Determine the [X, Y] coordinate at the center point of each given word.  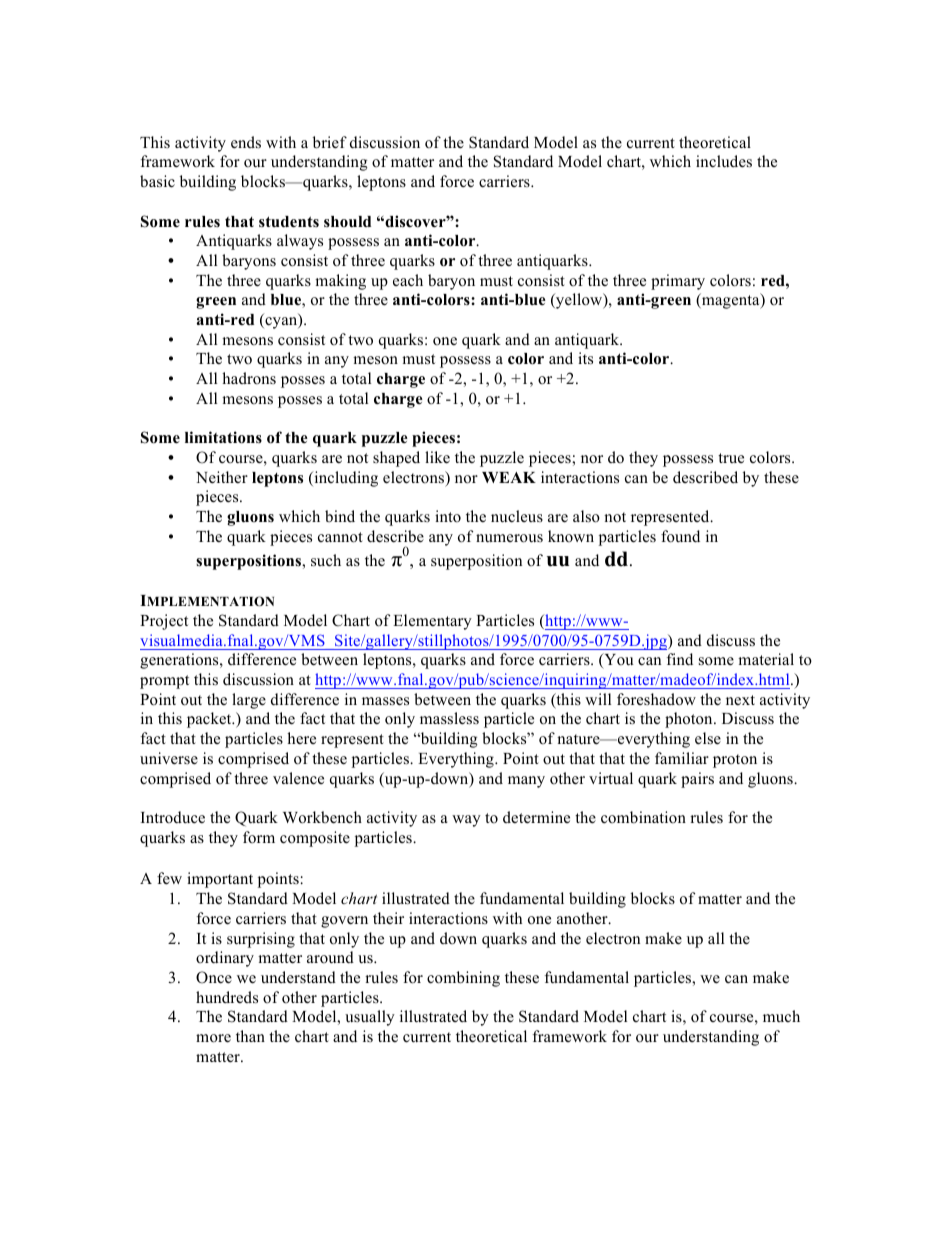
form [259, 837]
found [680, 536]
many [526, 782]
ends [246, 142]
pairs [697, 780]
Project [164, 622]
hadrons [249, 378]
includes [724, 161]
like [437, 457]
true [731, 458]
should [347, 222]
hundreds [227, 997]
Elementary [432, 622]
